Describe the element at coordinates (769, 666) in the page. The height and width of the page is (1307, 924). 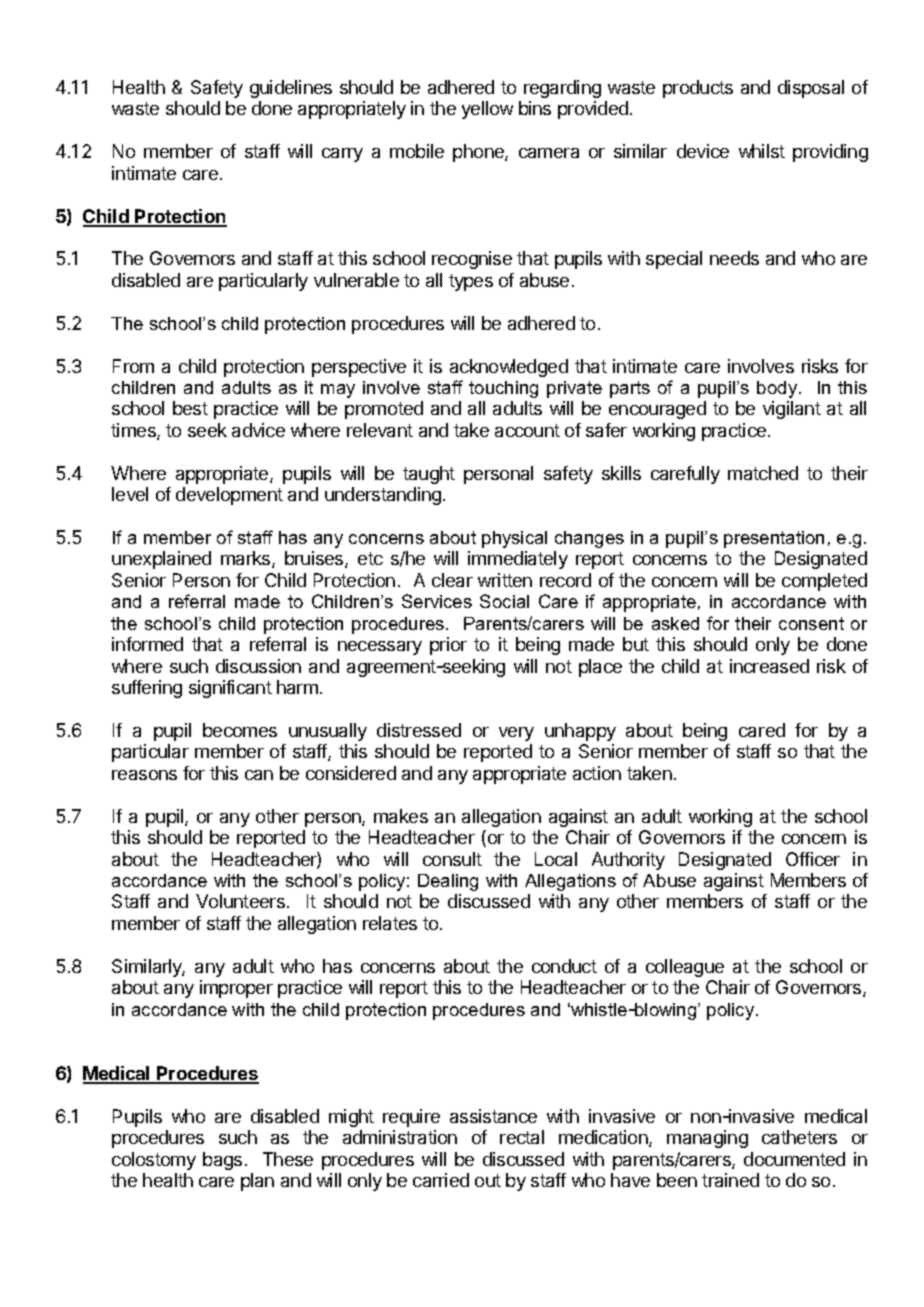
I see `increased` at that location.
